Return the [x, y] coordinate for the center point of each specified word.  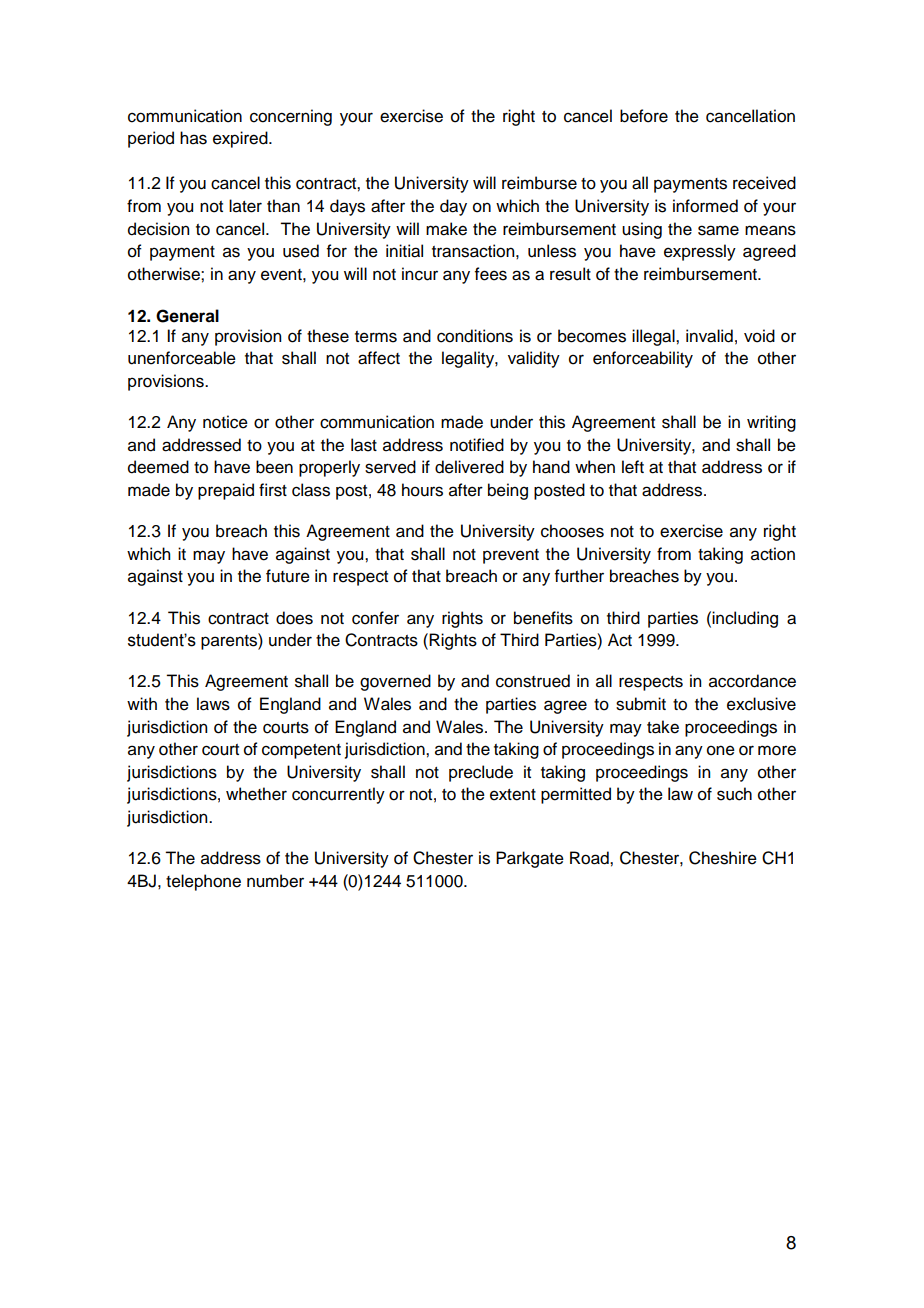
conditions [475, 336]
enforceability [643, 359]
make [446, 229]
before [644, 116]
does [294, 618]
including [745, 619]
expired [241, 139]
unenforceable [182, 358]
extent [513, 795]
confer [375, 618]
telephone [203, 882]
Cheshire [723, 858]
